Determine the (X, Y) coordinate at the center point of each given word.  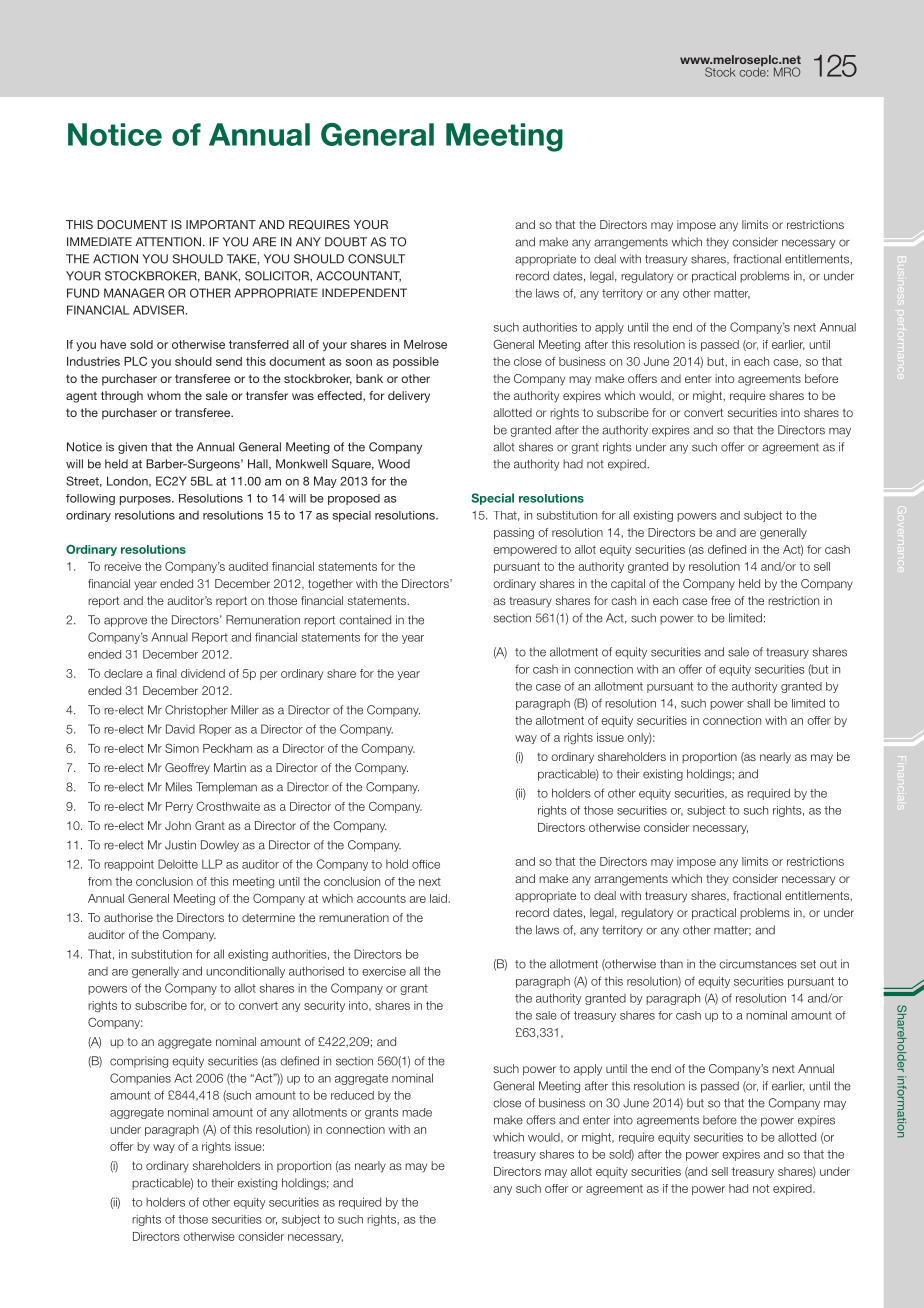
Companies (140, 1079)
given (132, 448)
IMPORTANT (221, 224)
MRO (787, 72)
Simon (182, 748)
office (426, 864)
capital (628, 584)
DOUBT (346, 242)
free (721, 600)
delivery (409, 397)
